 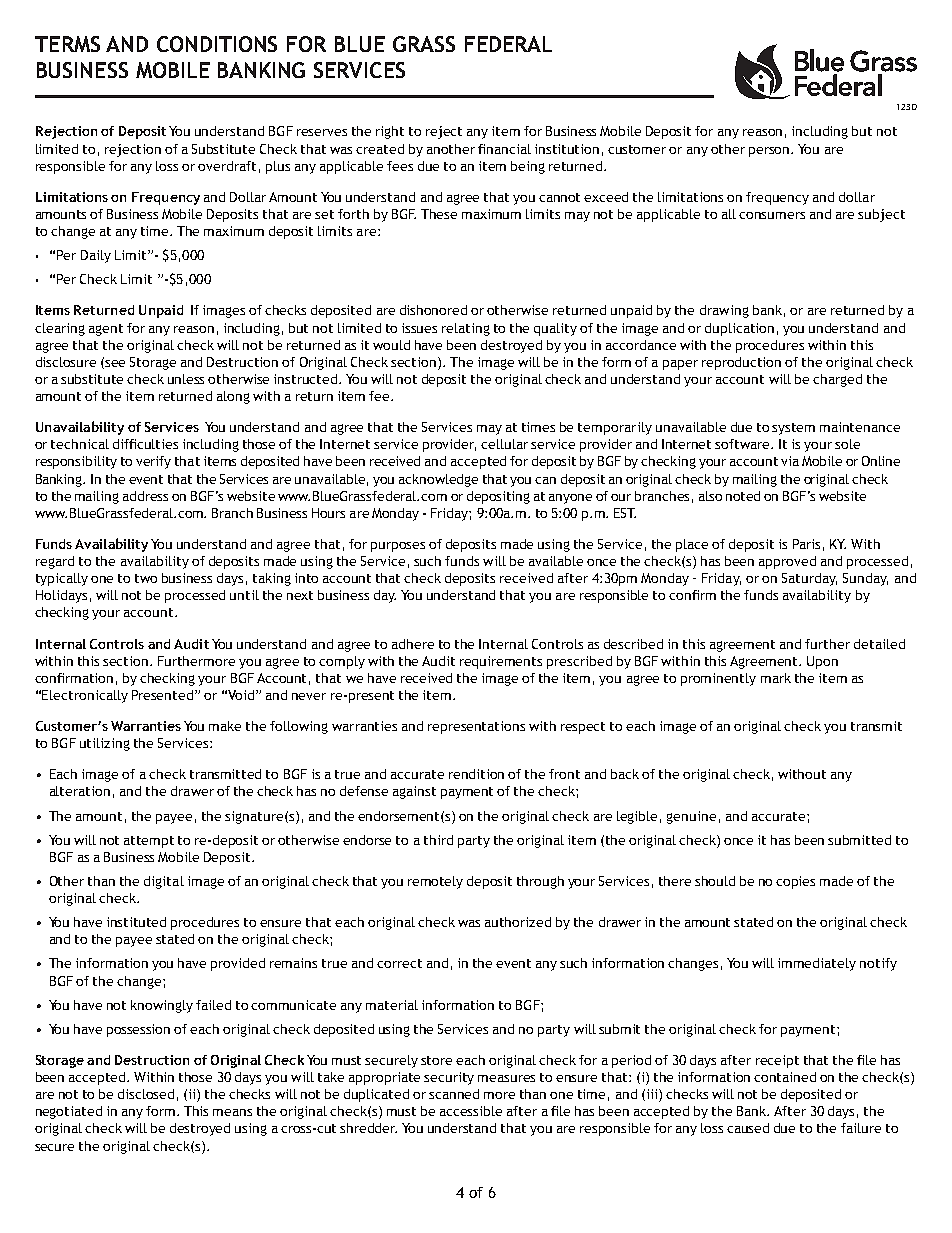 I want to click on utilizing, so click(x=105, y=744).
